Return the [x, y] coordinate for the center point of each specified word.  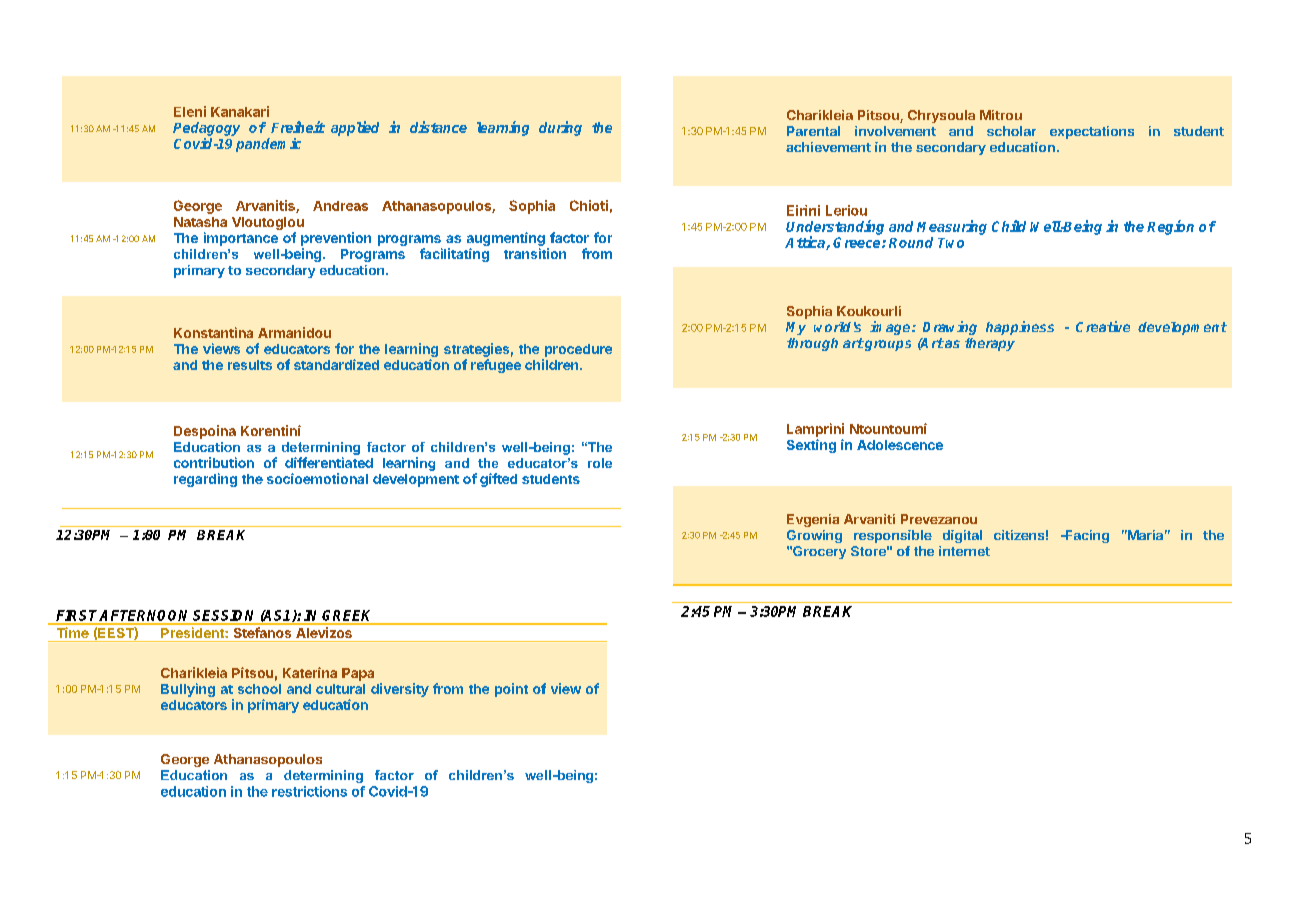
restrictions [309, 791]
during [560, 128]
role [600, 463]
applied [355, 128]
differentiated [329, 462]
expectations [1092, 132]
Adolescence [900, 445]
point [511, 690]
